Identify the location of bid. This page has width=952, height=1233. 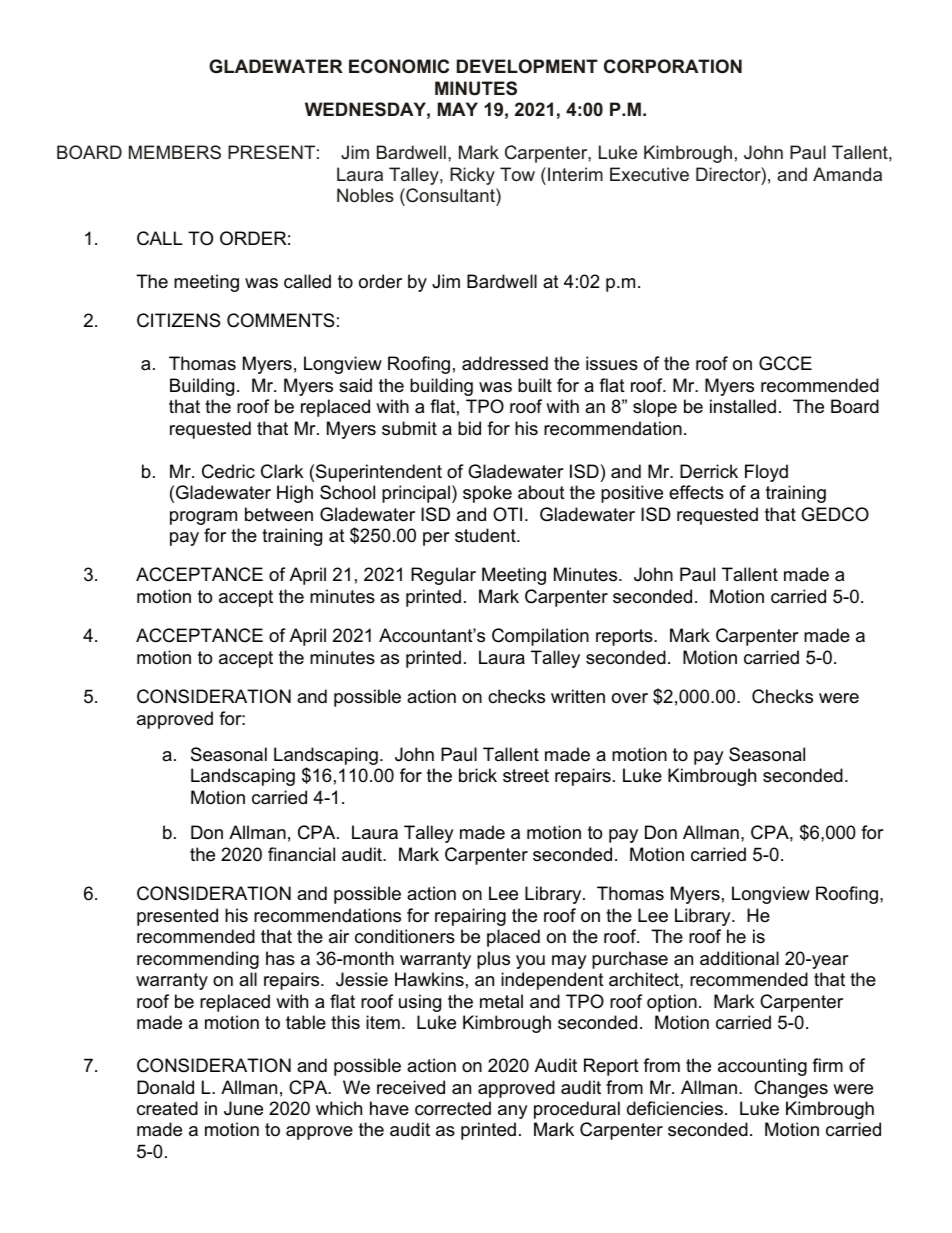
(469, 428).
